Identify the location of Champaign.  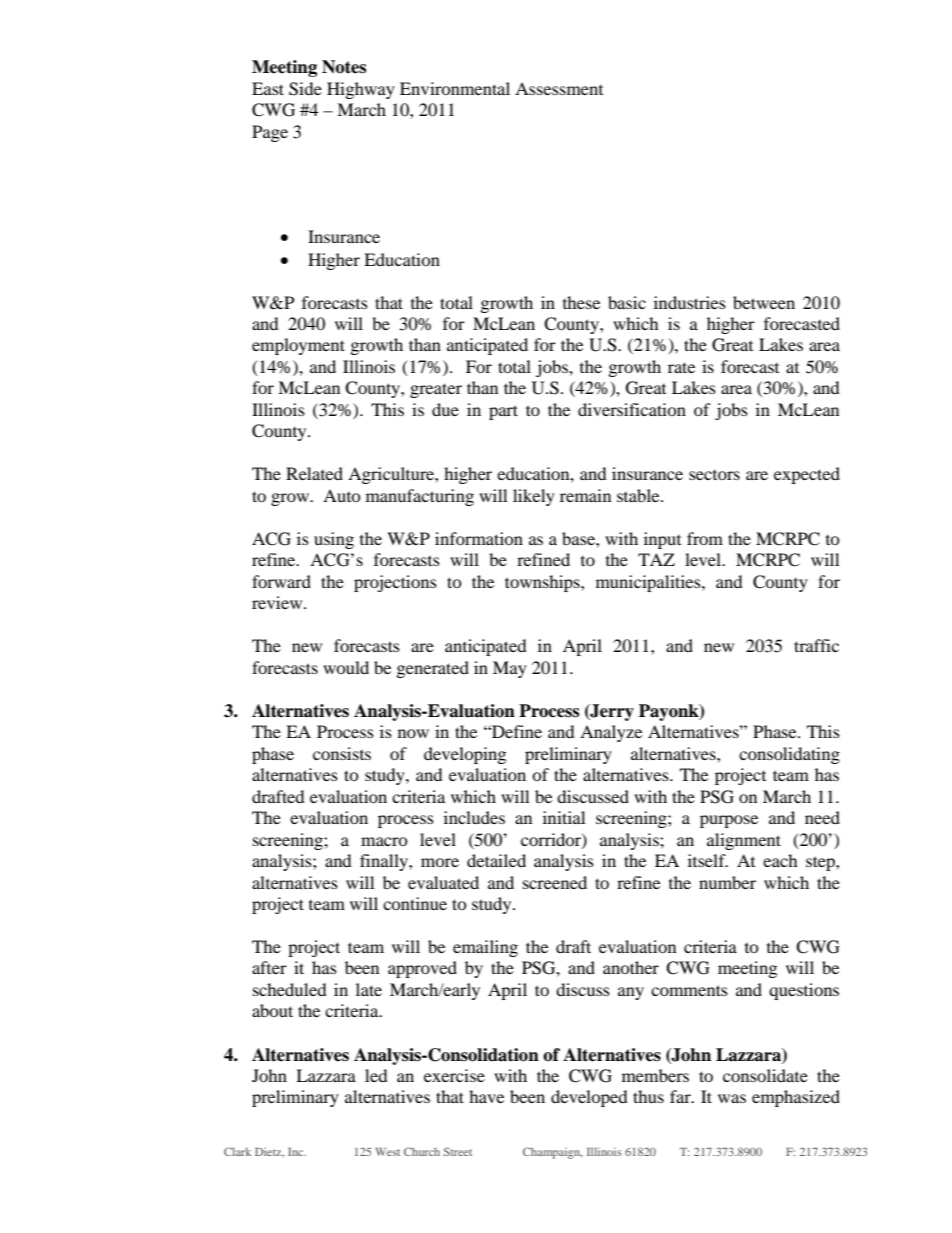
(553, 1153).
